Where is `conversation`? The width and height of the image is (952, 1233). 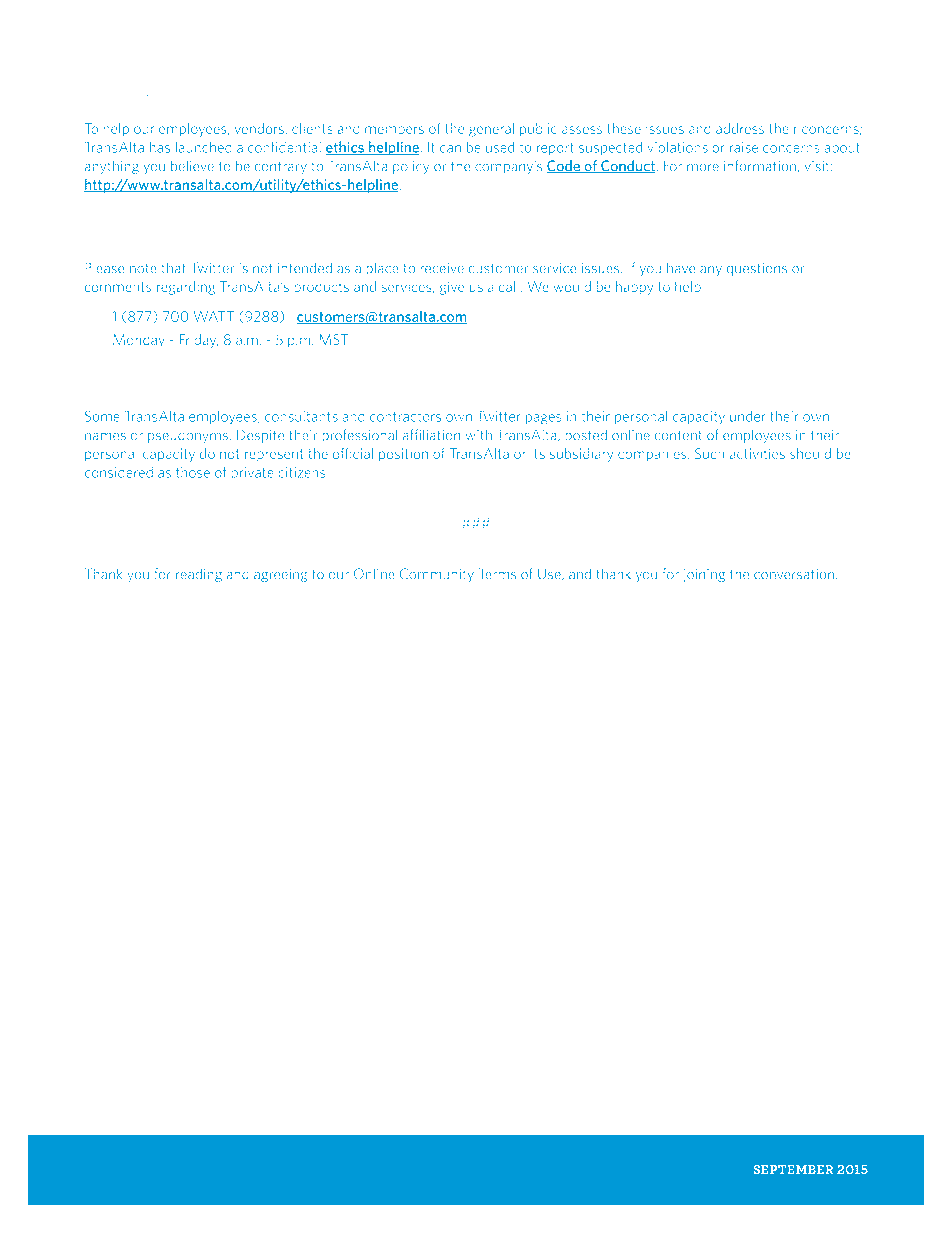
conversation is located at coordinates (794, 574).
